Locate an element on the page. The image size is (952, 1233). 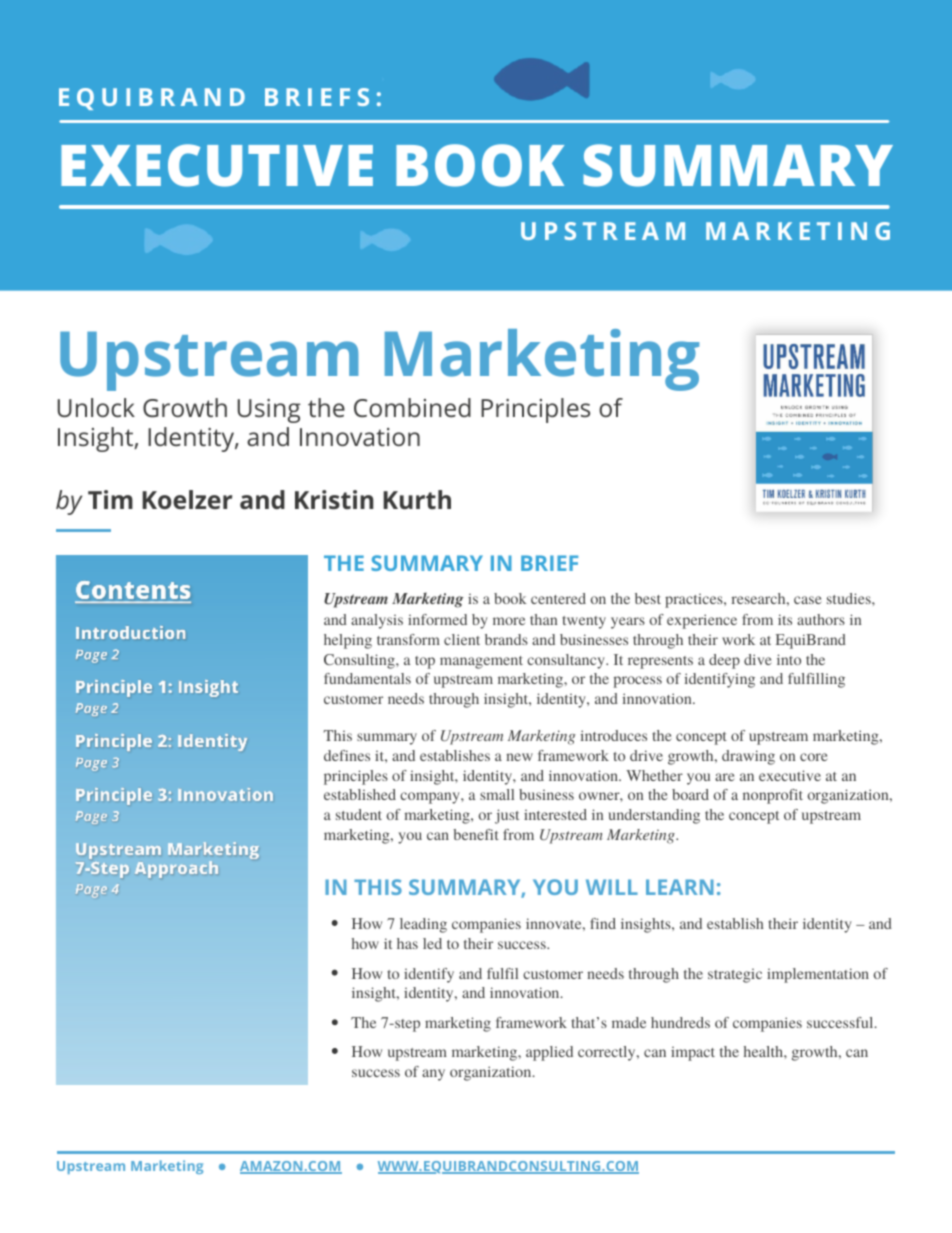
Combined is located at coordinates (412, 407).
